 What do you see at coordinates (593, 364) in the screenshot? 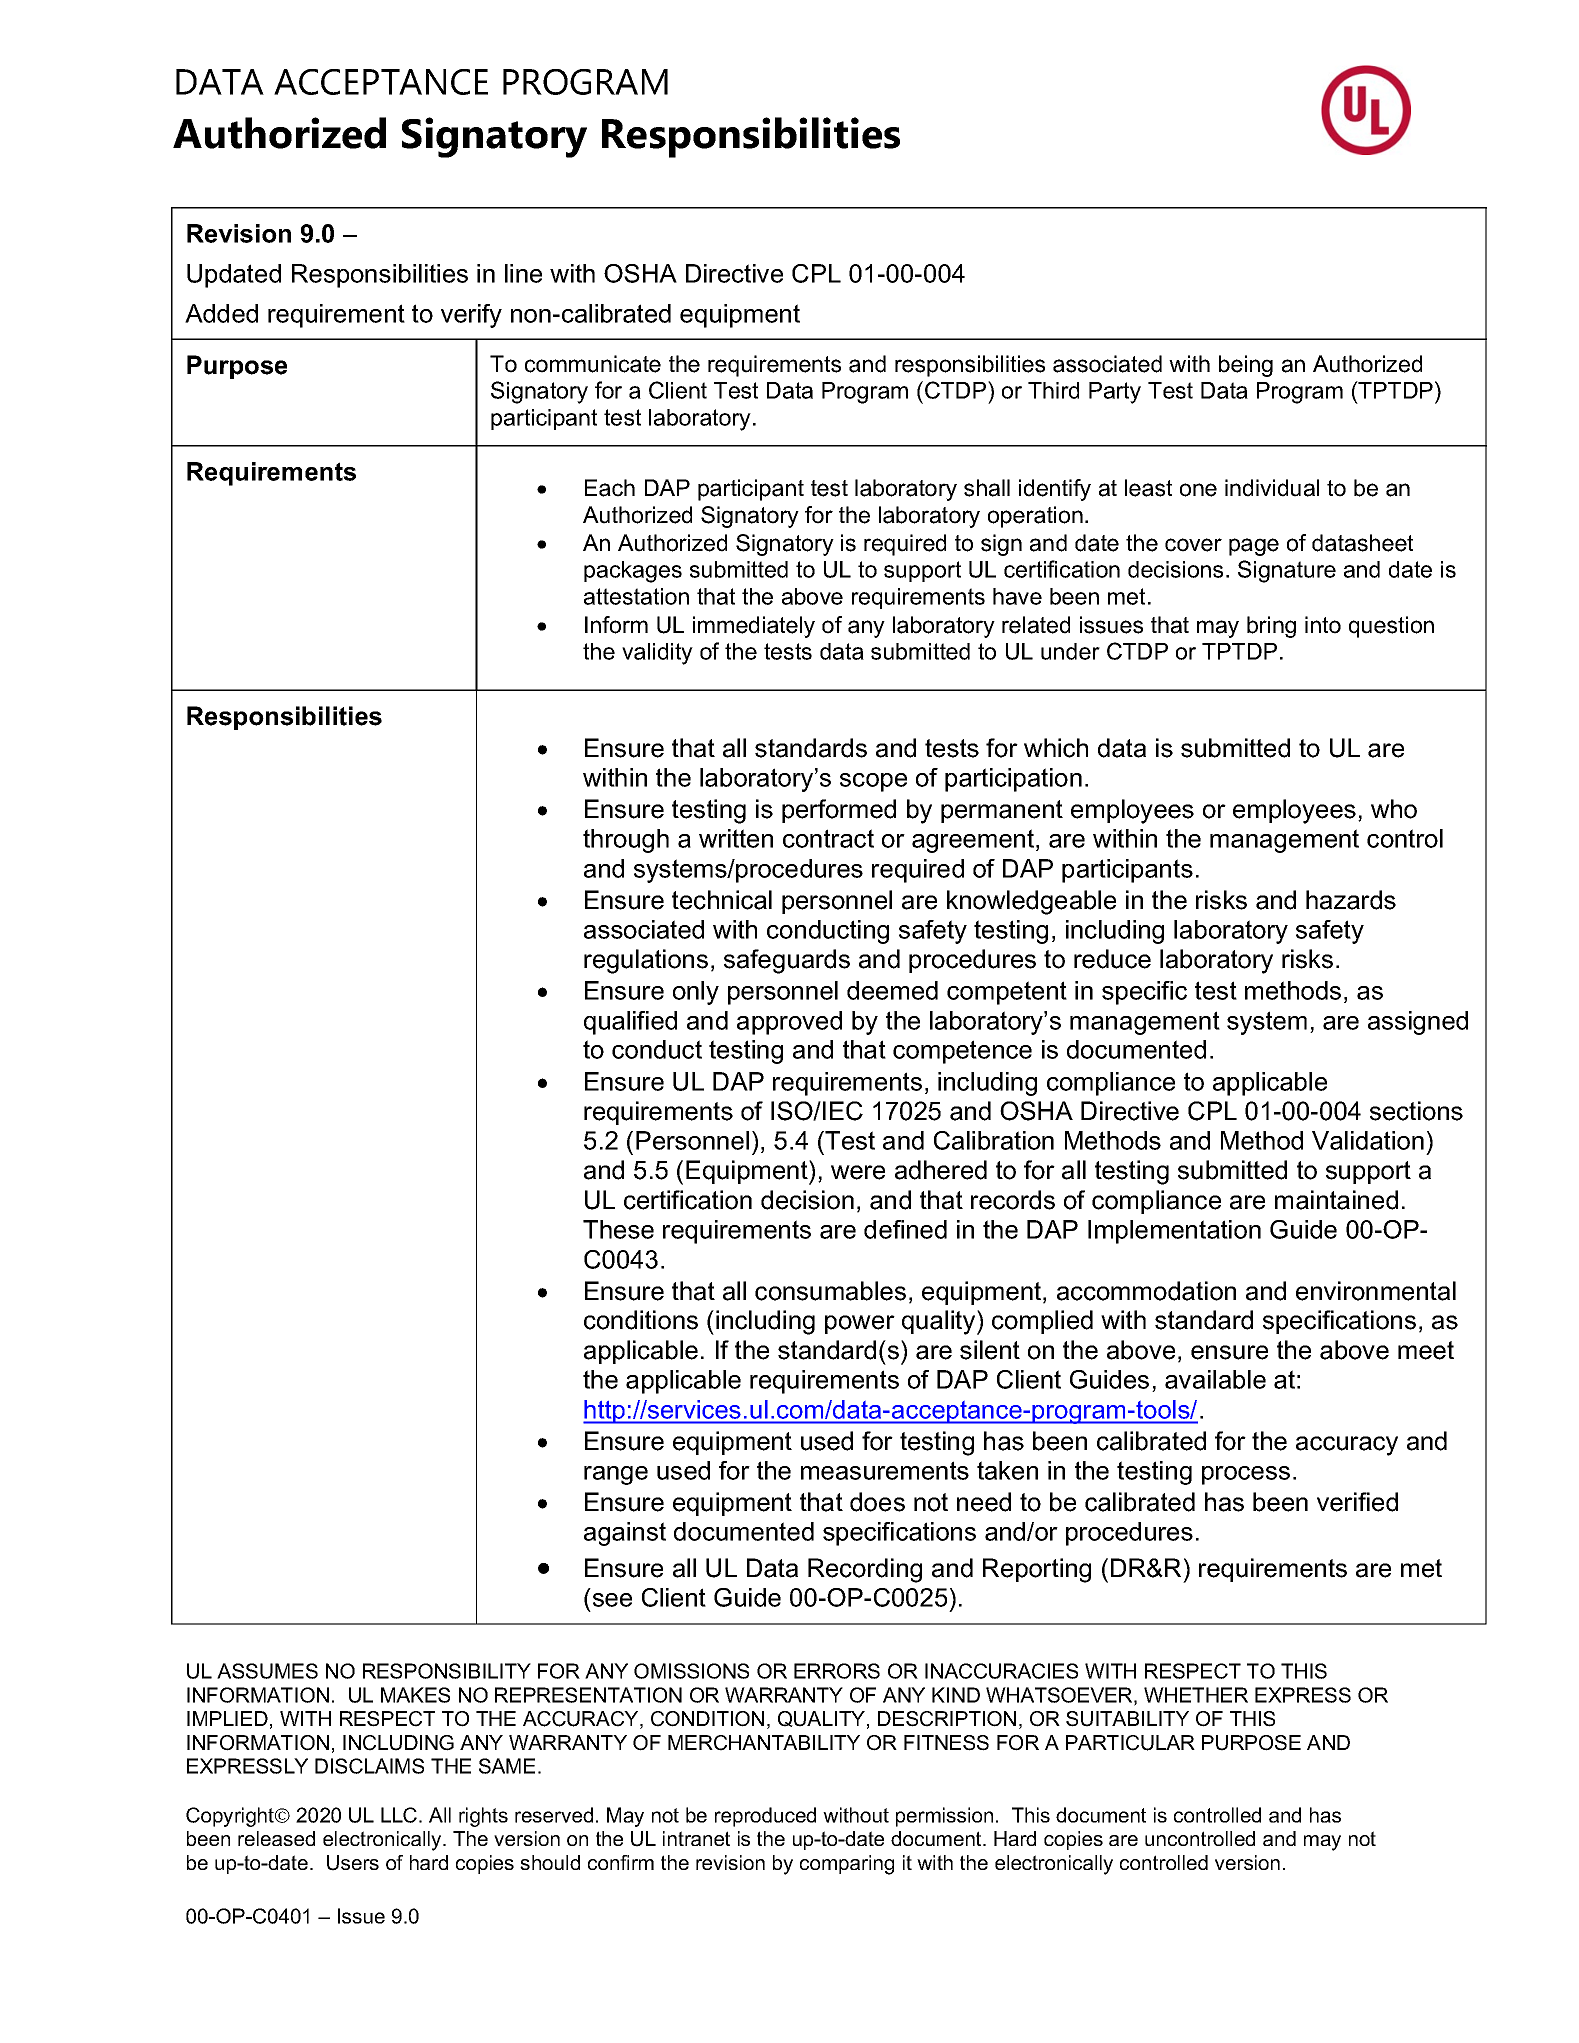
I see `communicate` at bounding box center [593, 364].
